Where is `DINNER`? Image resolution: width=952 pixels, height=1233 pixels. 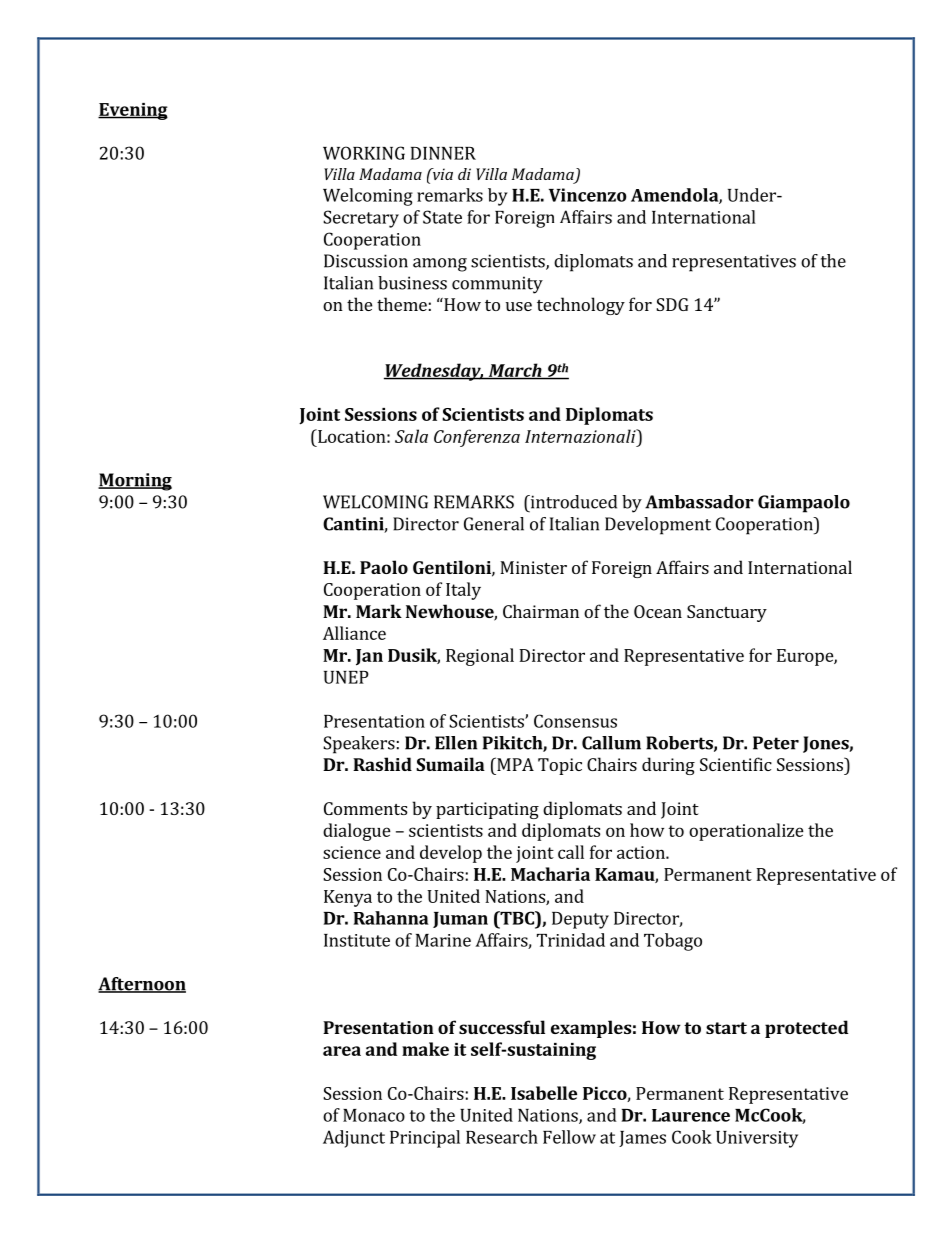
DINNER is located at coordinates (443, 153).
